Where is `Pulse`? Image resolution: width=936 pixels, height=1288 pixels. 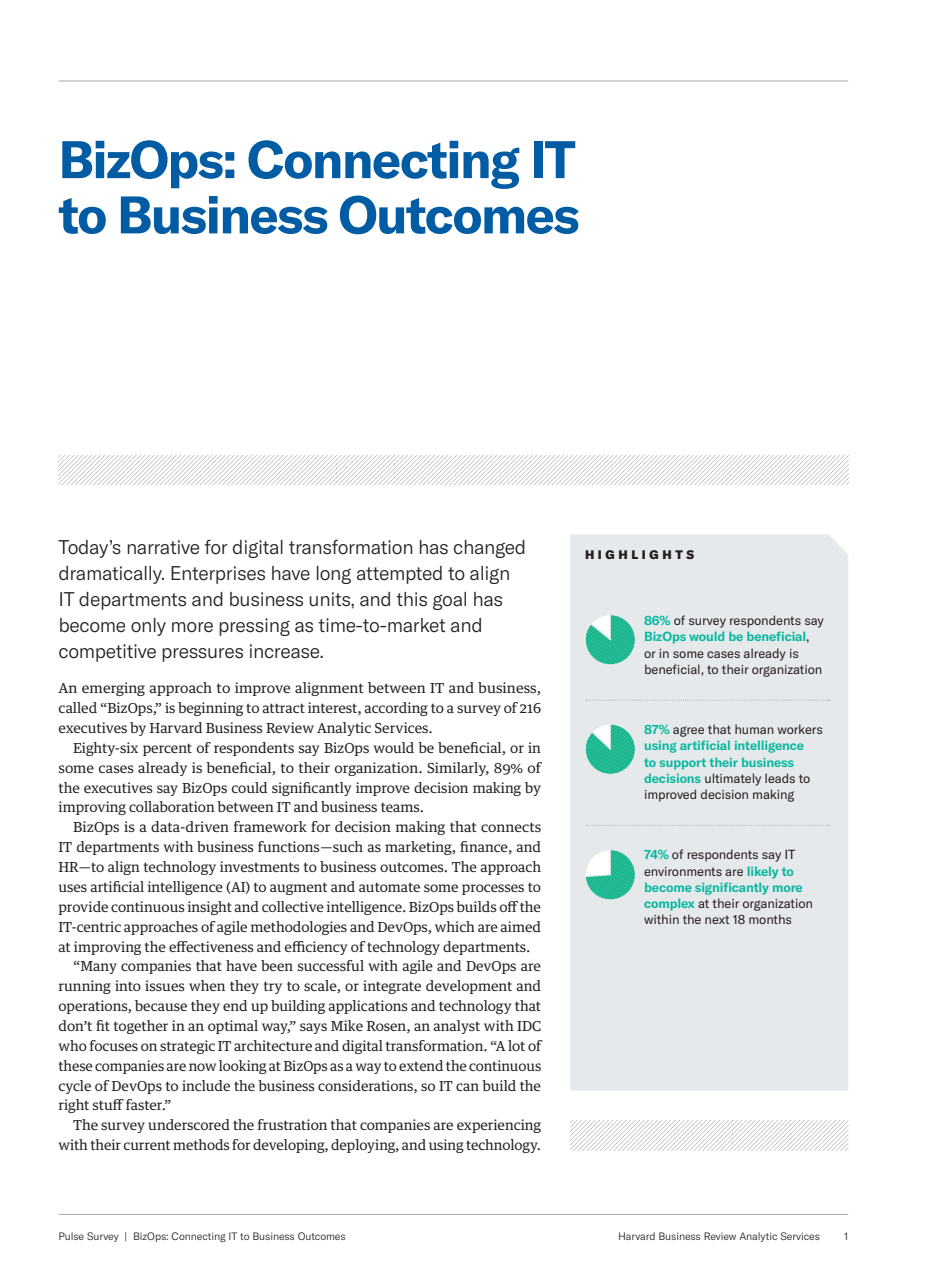
Pulse is located at coordinates (71, 1236).
